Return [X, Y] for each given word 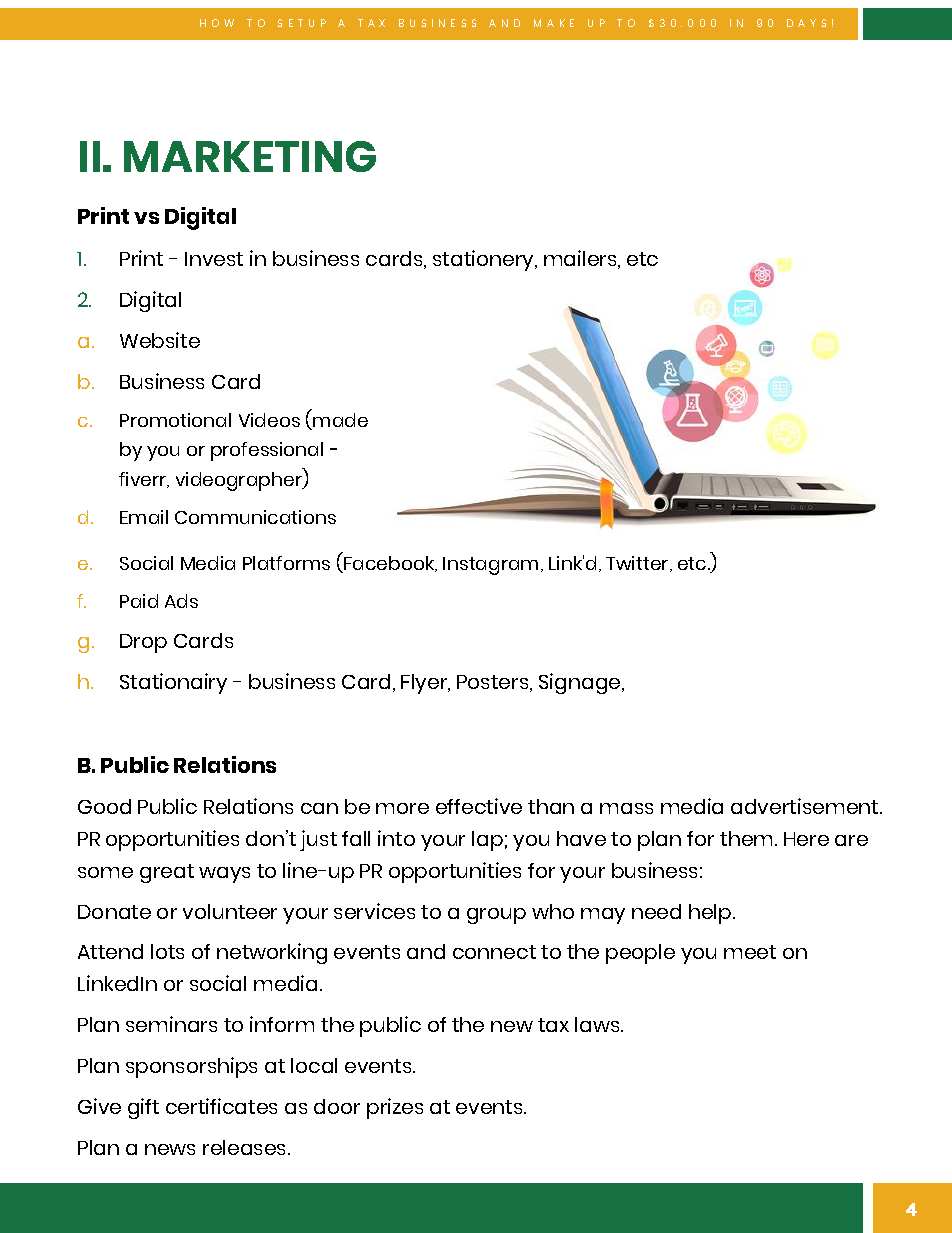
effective [479, 806]
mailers [581, 259]
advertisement [806, 806]
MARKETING [250, 156]
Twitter [638, 564]
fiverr [144, 480]
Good [104, 806]
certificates [221, 1106]
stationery [485, 260]
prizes [395, 1108]
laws [598, 1024]
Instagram [490, 566]
